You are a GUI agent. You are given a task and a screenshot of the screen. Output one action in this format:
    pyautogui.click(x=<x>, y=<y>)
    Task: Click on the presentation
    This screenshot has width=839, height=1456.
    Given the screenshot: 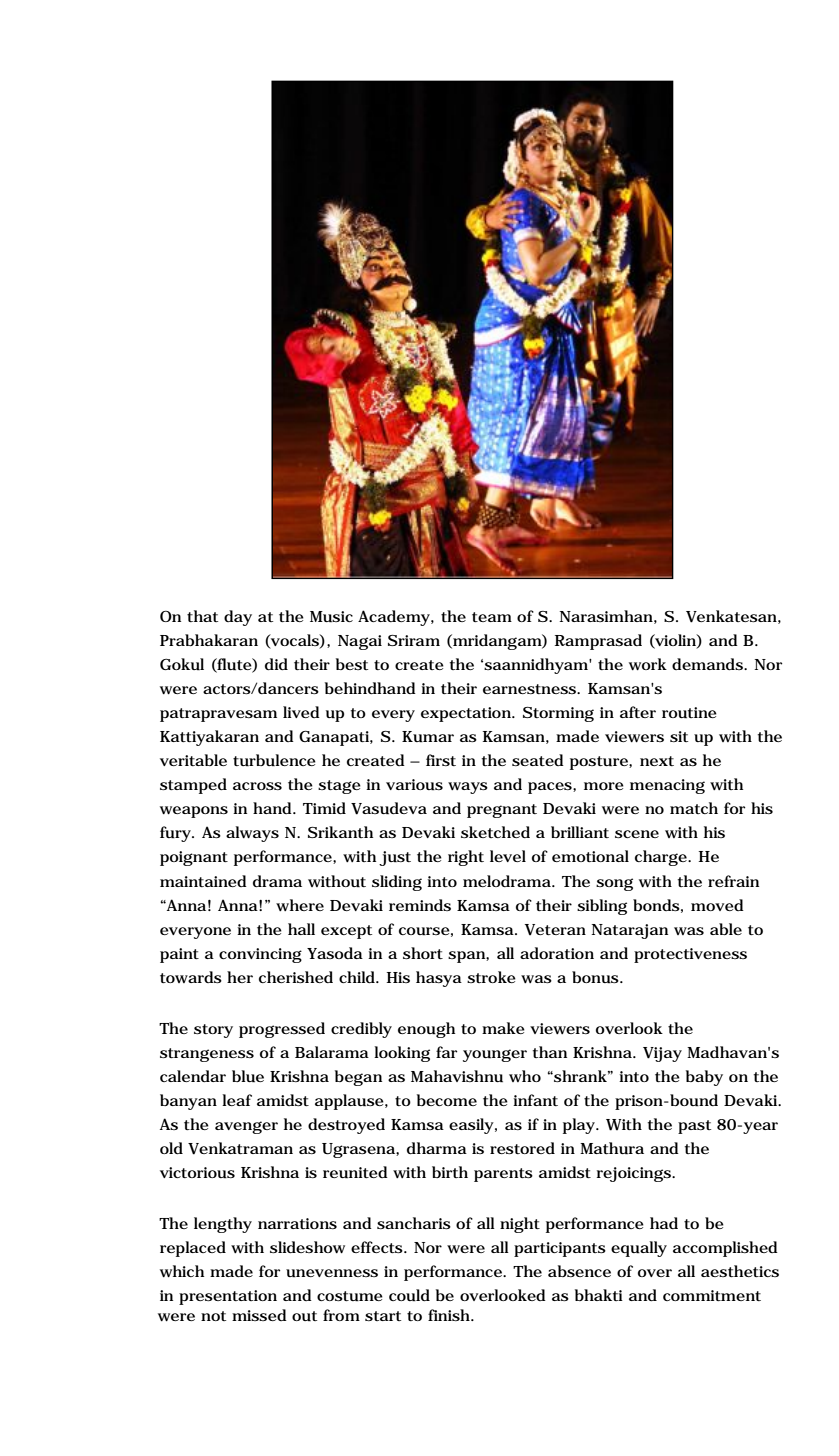 What is the action you would take?
    pyautogui.click(x=228, y=1297)
